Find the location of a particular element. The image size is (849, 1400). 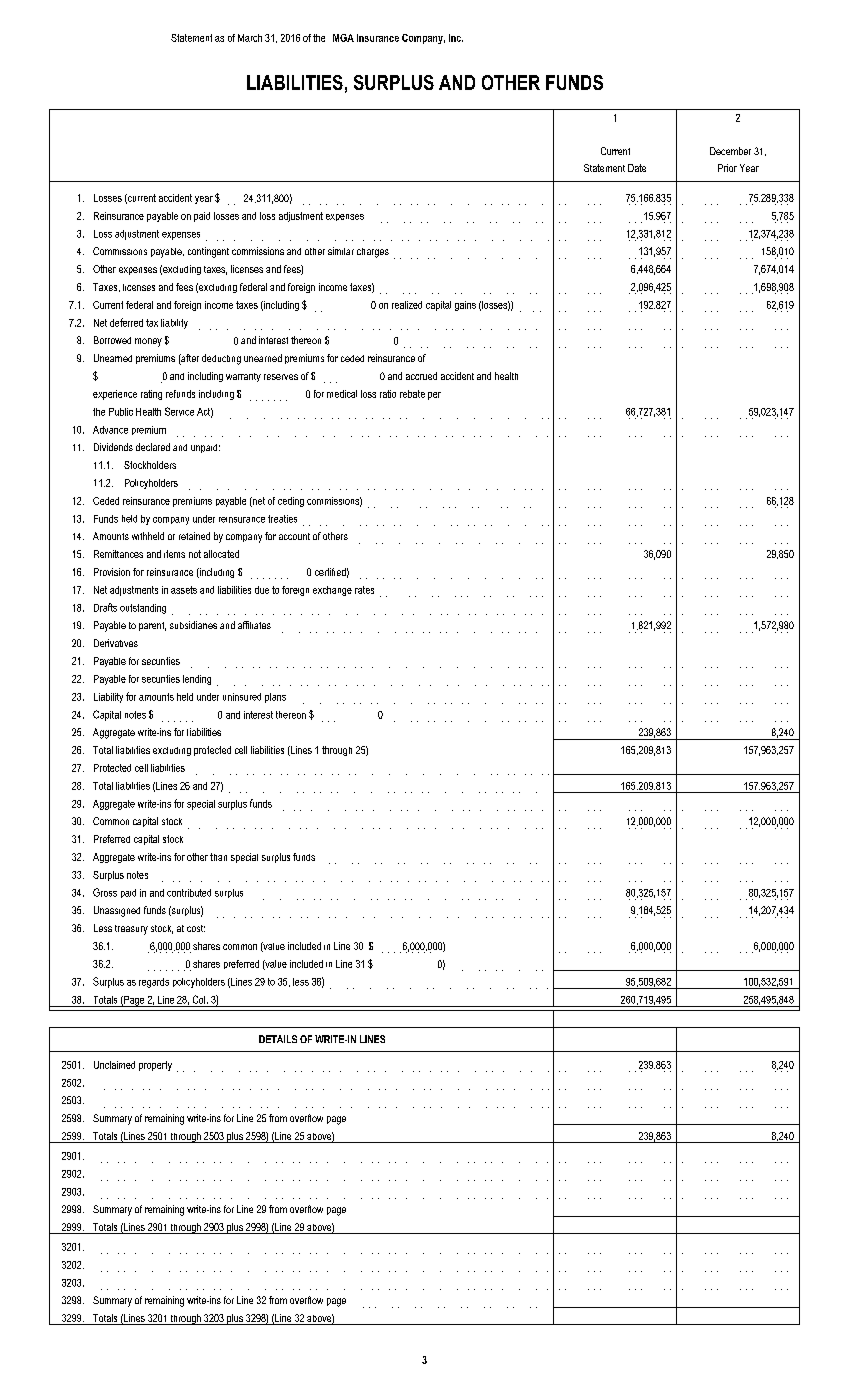

March is located at coordinates (250, 38).
